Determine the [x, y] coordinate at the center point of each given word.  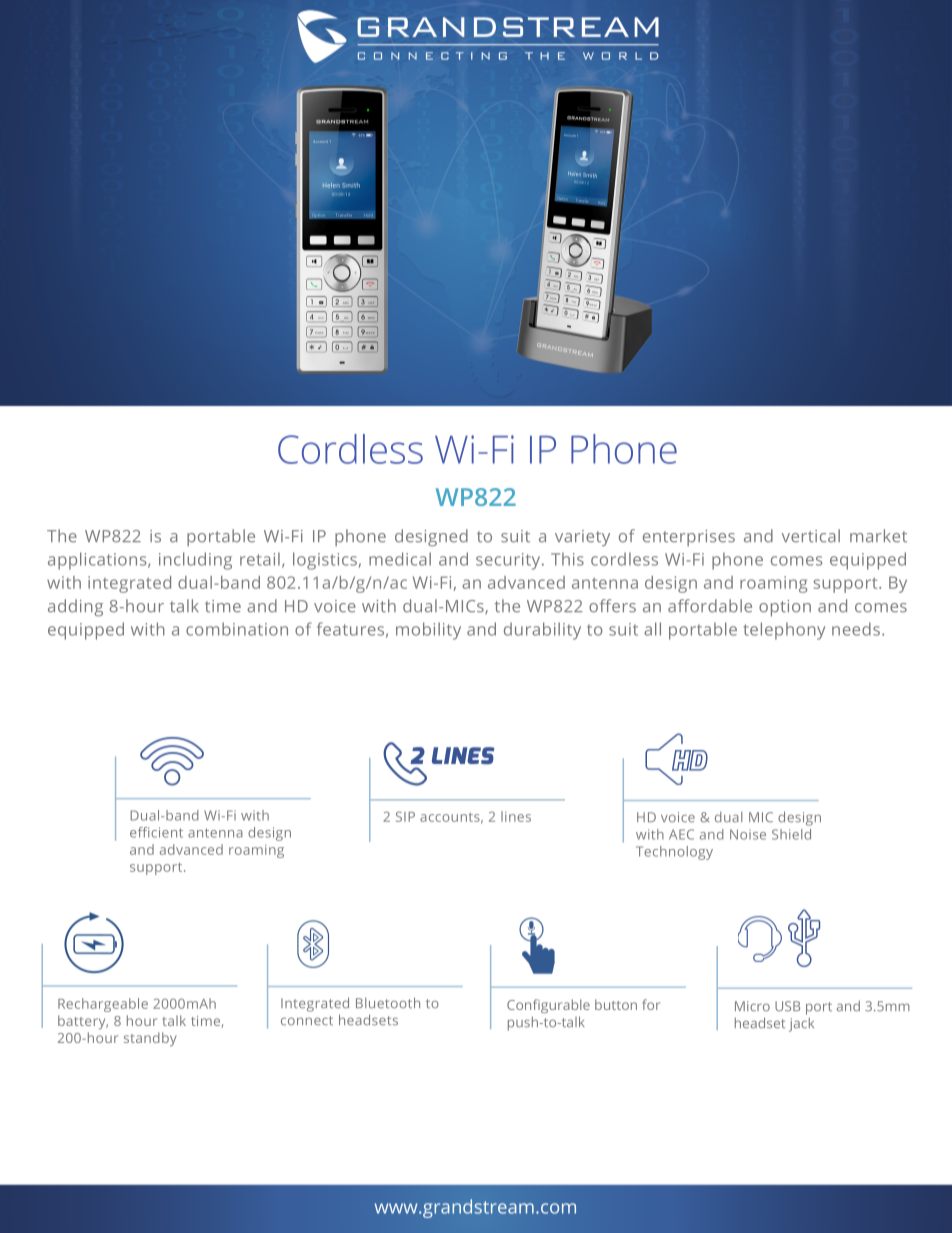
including [195, 561]
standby [150, 1039]
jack [801, 1025]
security [509, 561]
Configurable [548, 1006]
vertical [811, 536]
